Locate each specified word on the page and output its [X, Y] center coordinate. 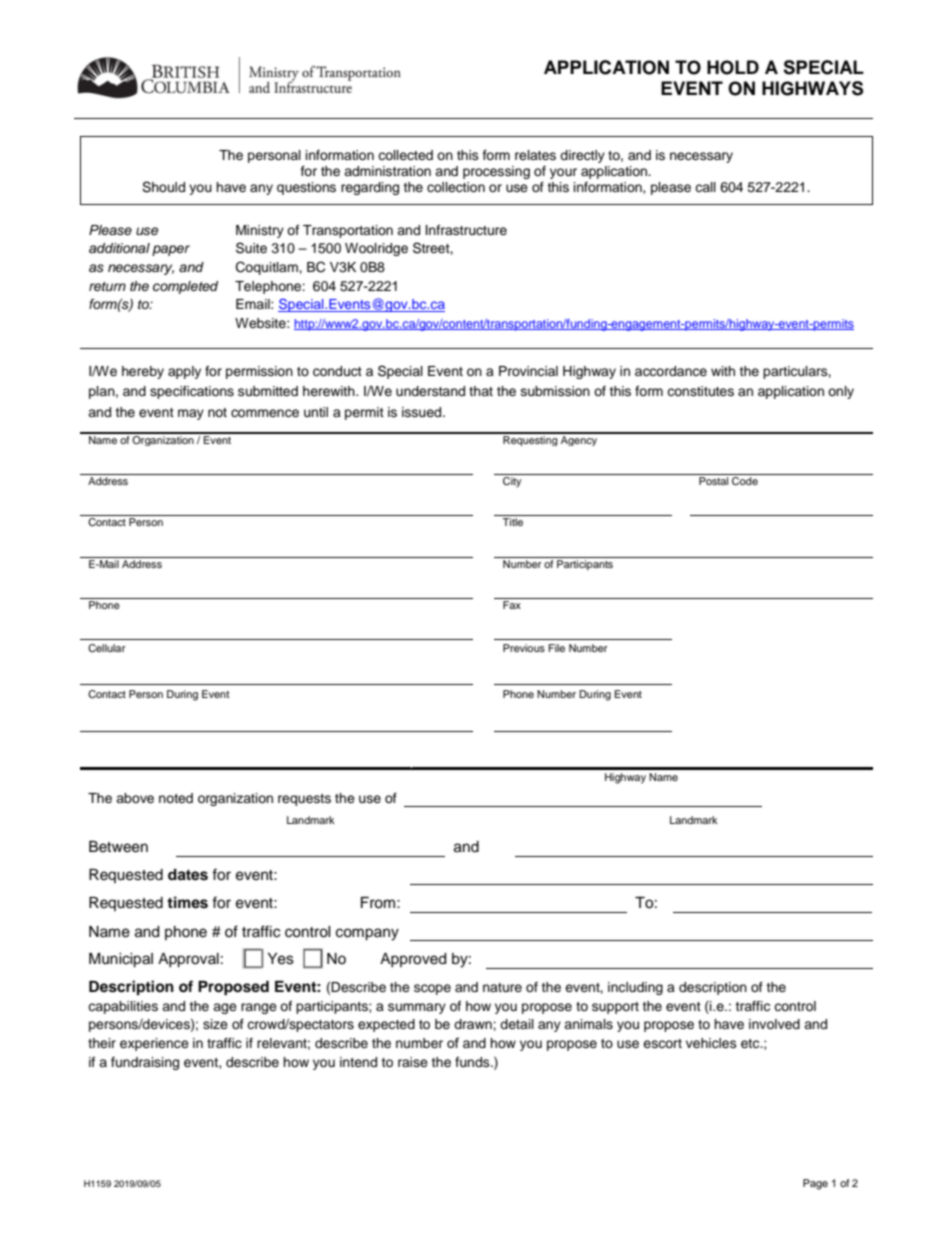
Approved [413, 960]
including [635, 988]
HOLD [733, 67]
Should [163, 187]
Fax [512, 605]
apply [184, 372]
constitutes [700, 391]
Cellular [107, 648]
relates [535, 155]
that [481, 391]
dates [188, 875]
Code [745, 481]
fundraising [145, 1063]
